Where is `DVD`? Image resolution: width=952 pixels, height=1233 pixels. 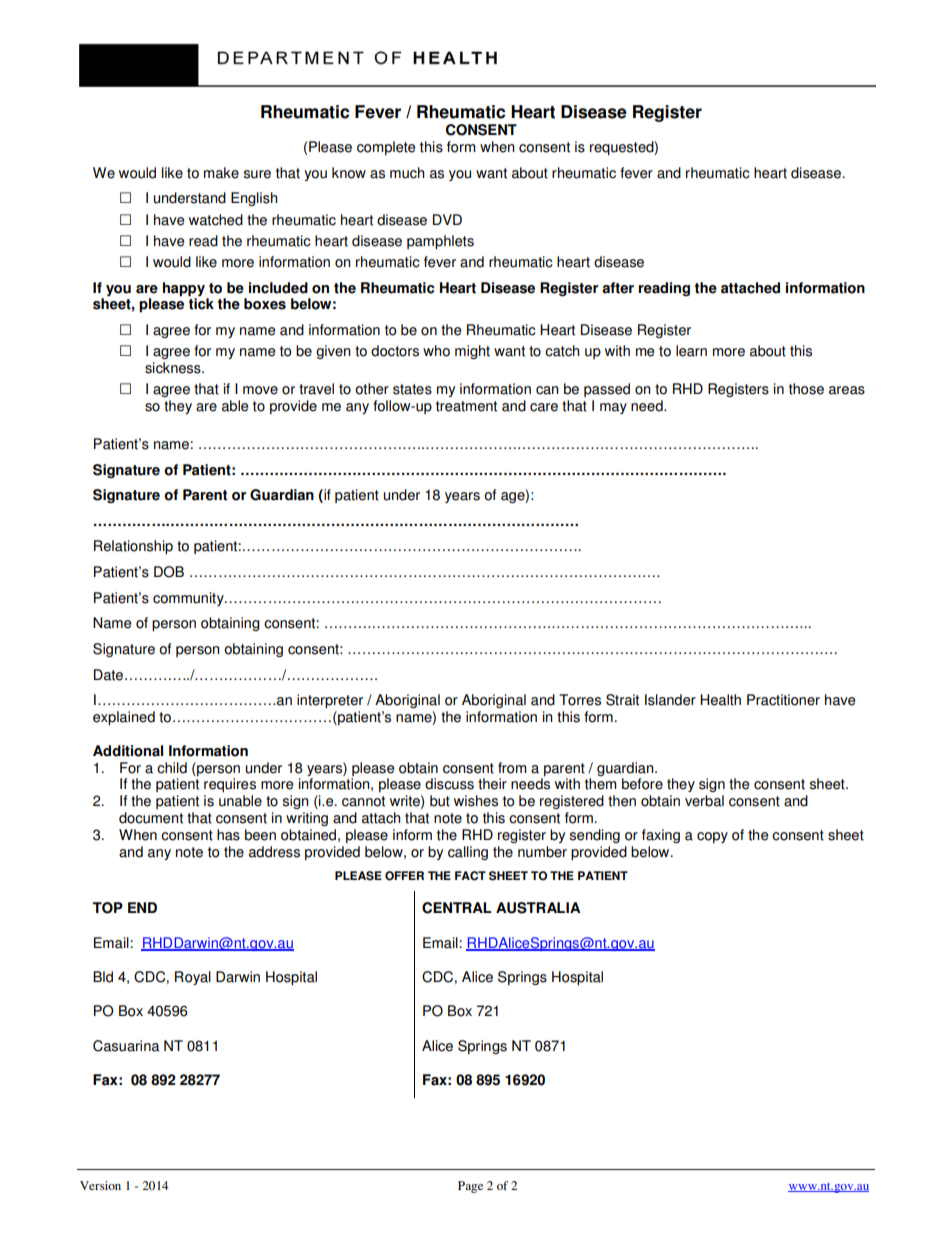 DVD is located at coordinates (447, 219).
